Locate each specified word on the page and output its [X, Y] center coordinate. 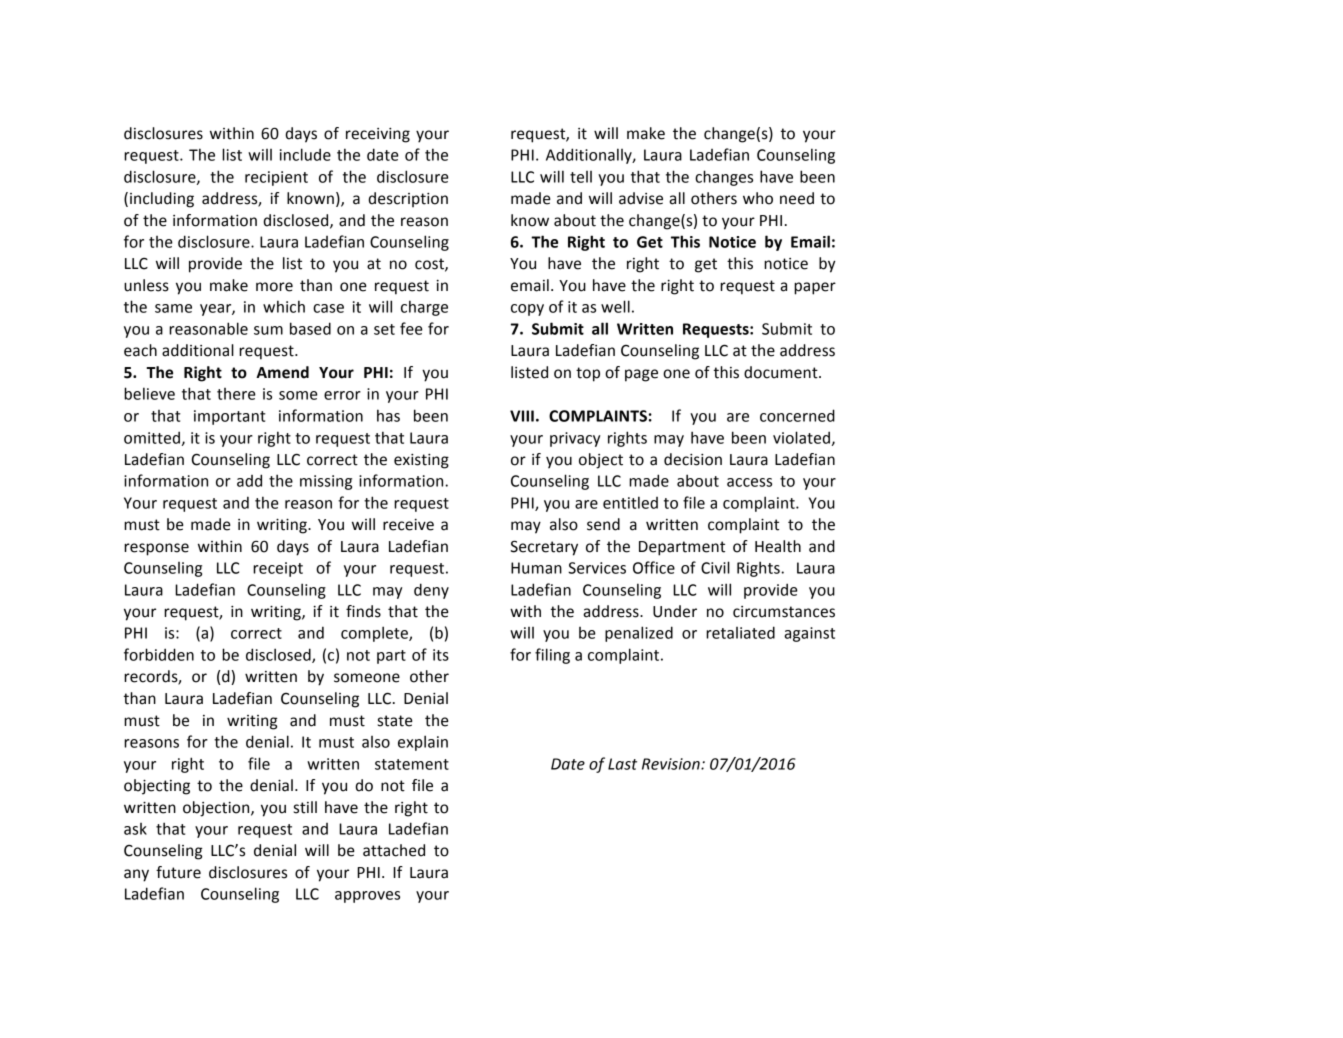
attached [394, 850]
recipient [276, 178]
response [156, 549]
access [749, 482]
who [758, 198]
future [178, 872]
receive [408, 525]
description [408, 199]
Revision [672, 764]
